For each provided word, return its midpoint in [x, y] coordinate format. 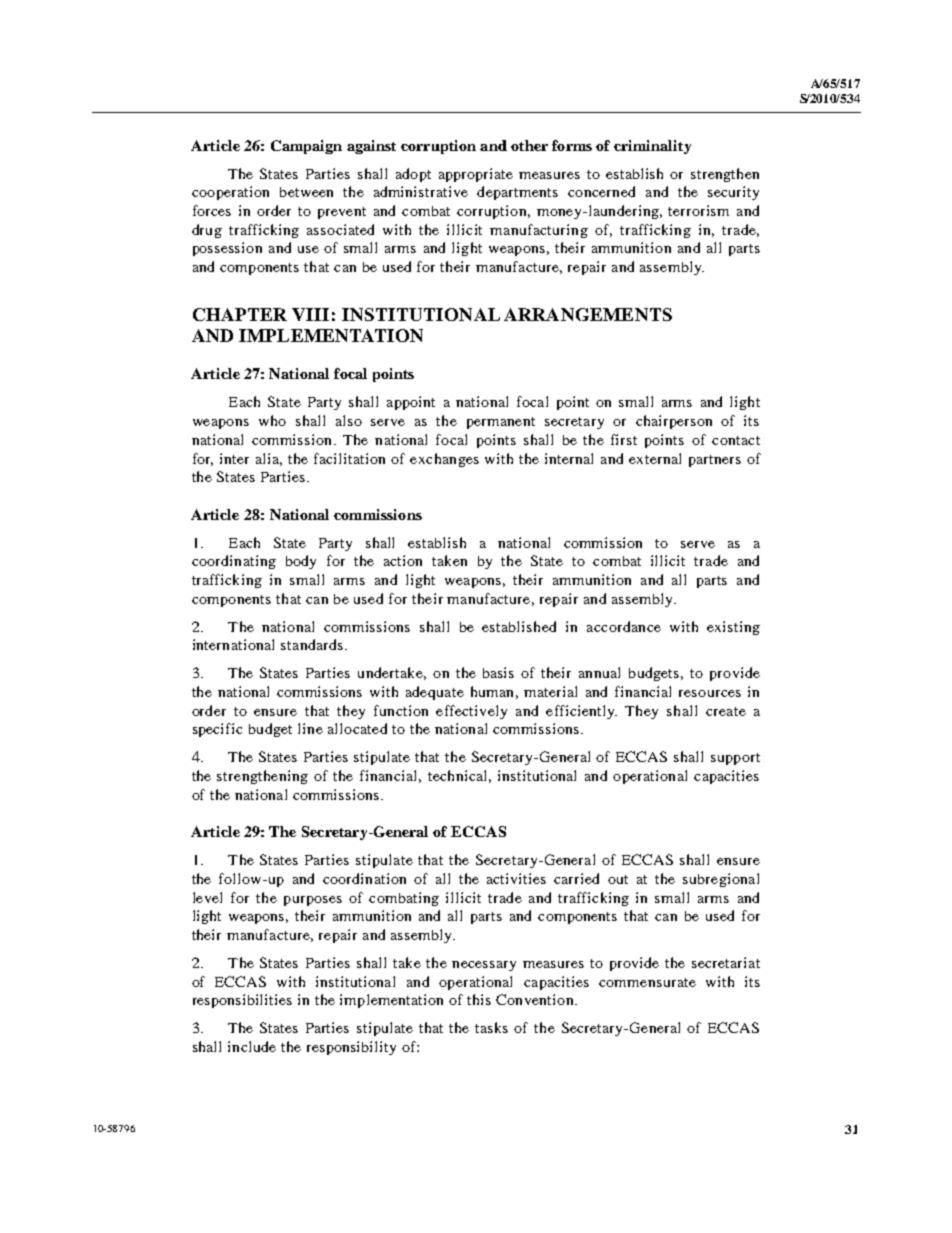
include [252, 1046]
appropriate [476, 175]
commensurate [647, 982]
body [301, 562]
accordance [624, 626]
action [403, 560]
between [306, 192]
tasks [491, 1027]
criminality [652, 147]
